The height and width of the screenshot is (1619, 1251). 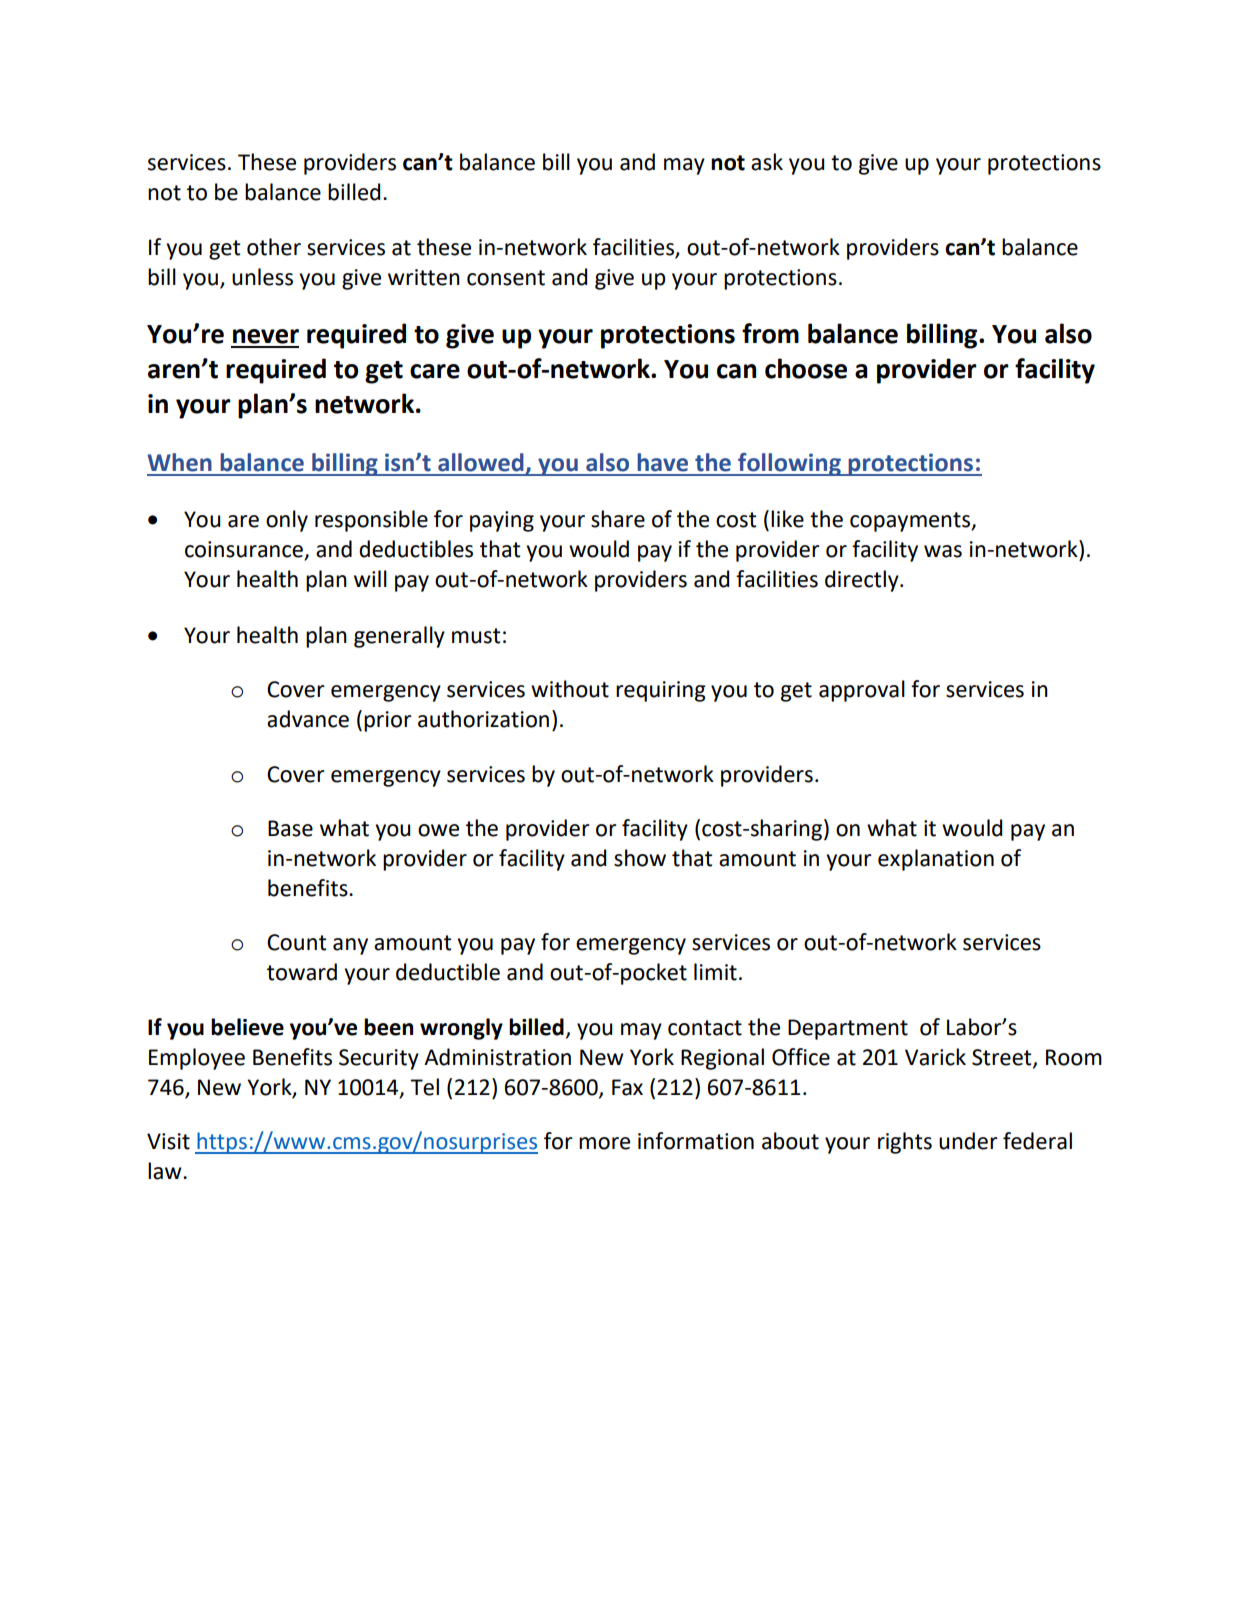 I want to click on requiring, so click(x=661, y=691).
